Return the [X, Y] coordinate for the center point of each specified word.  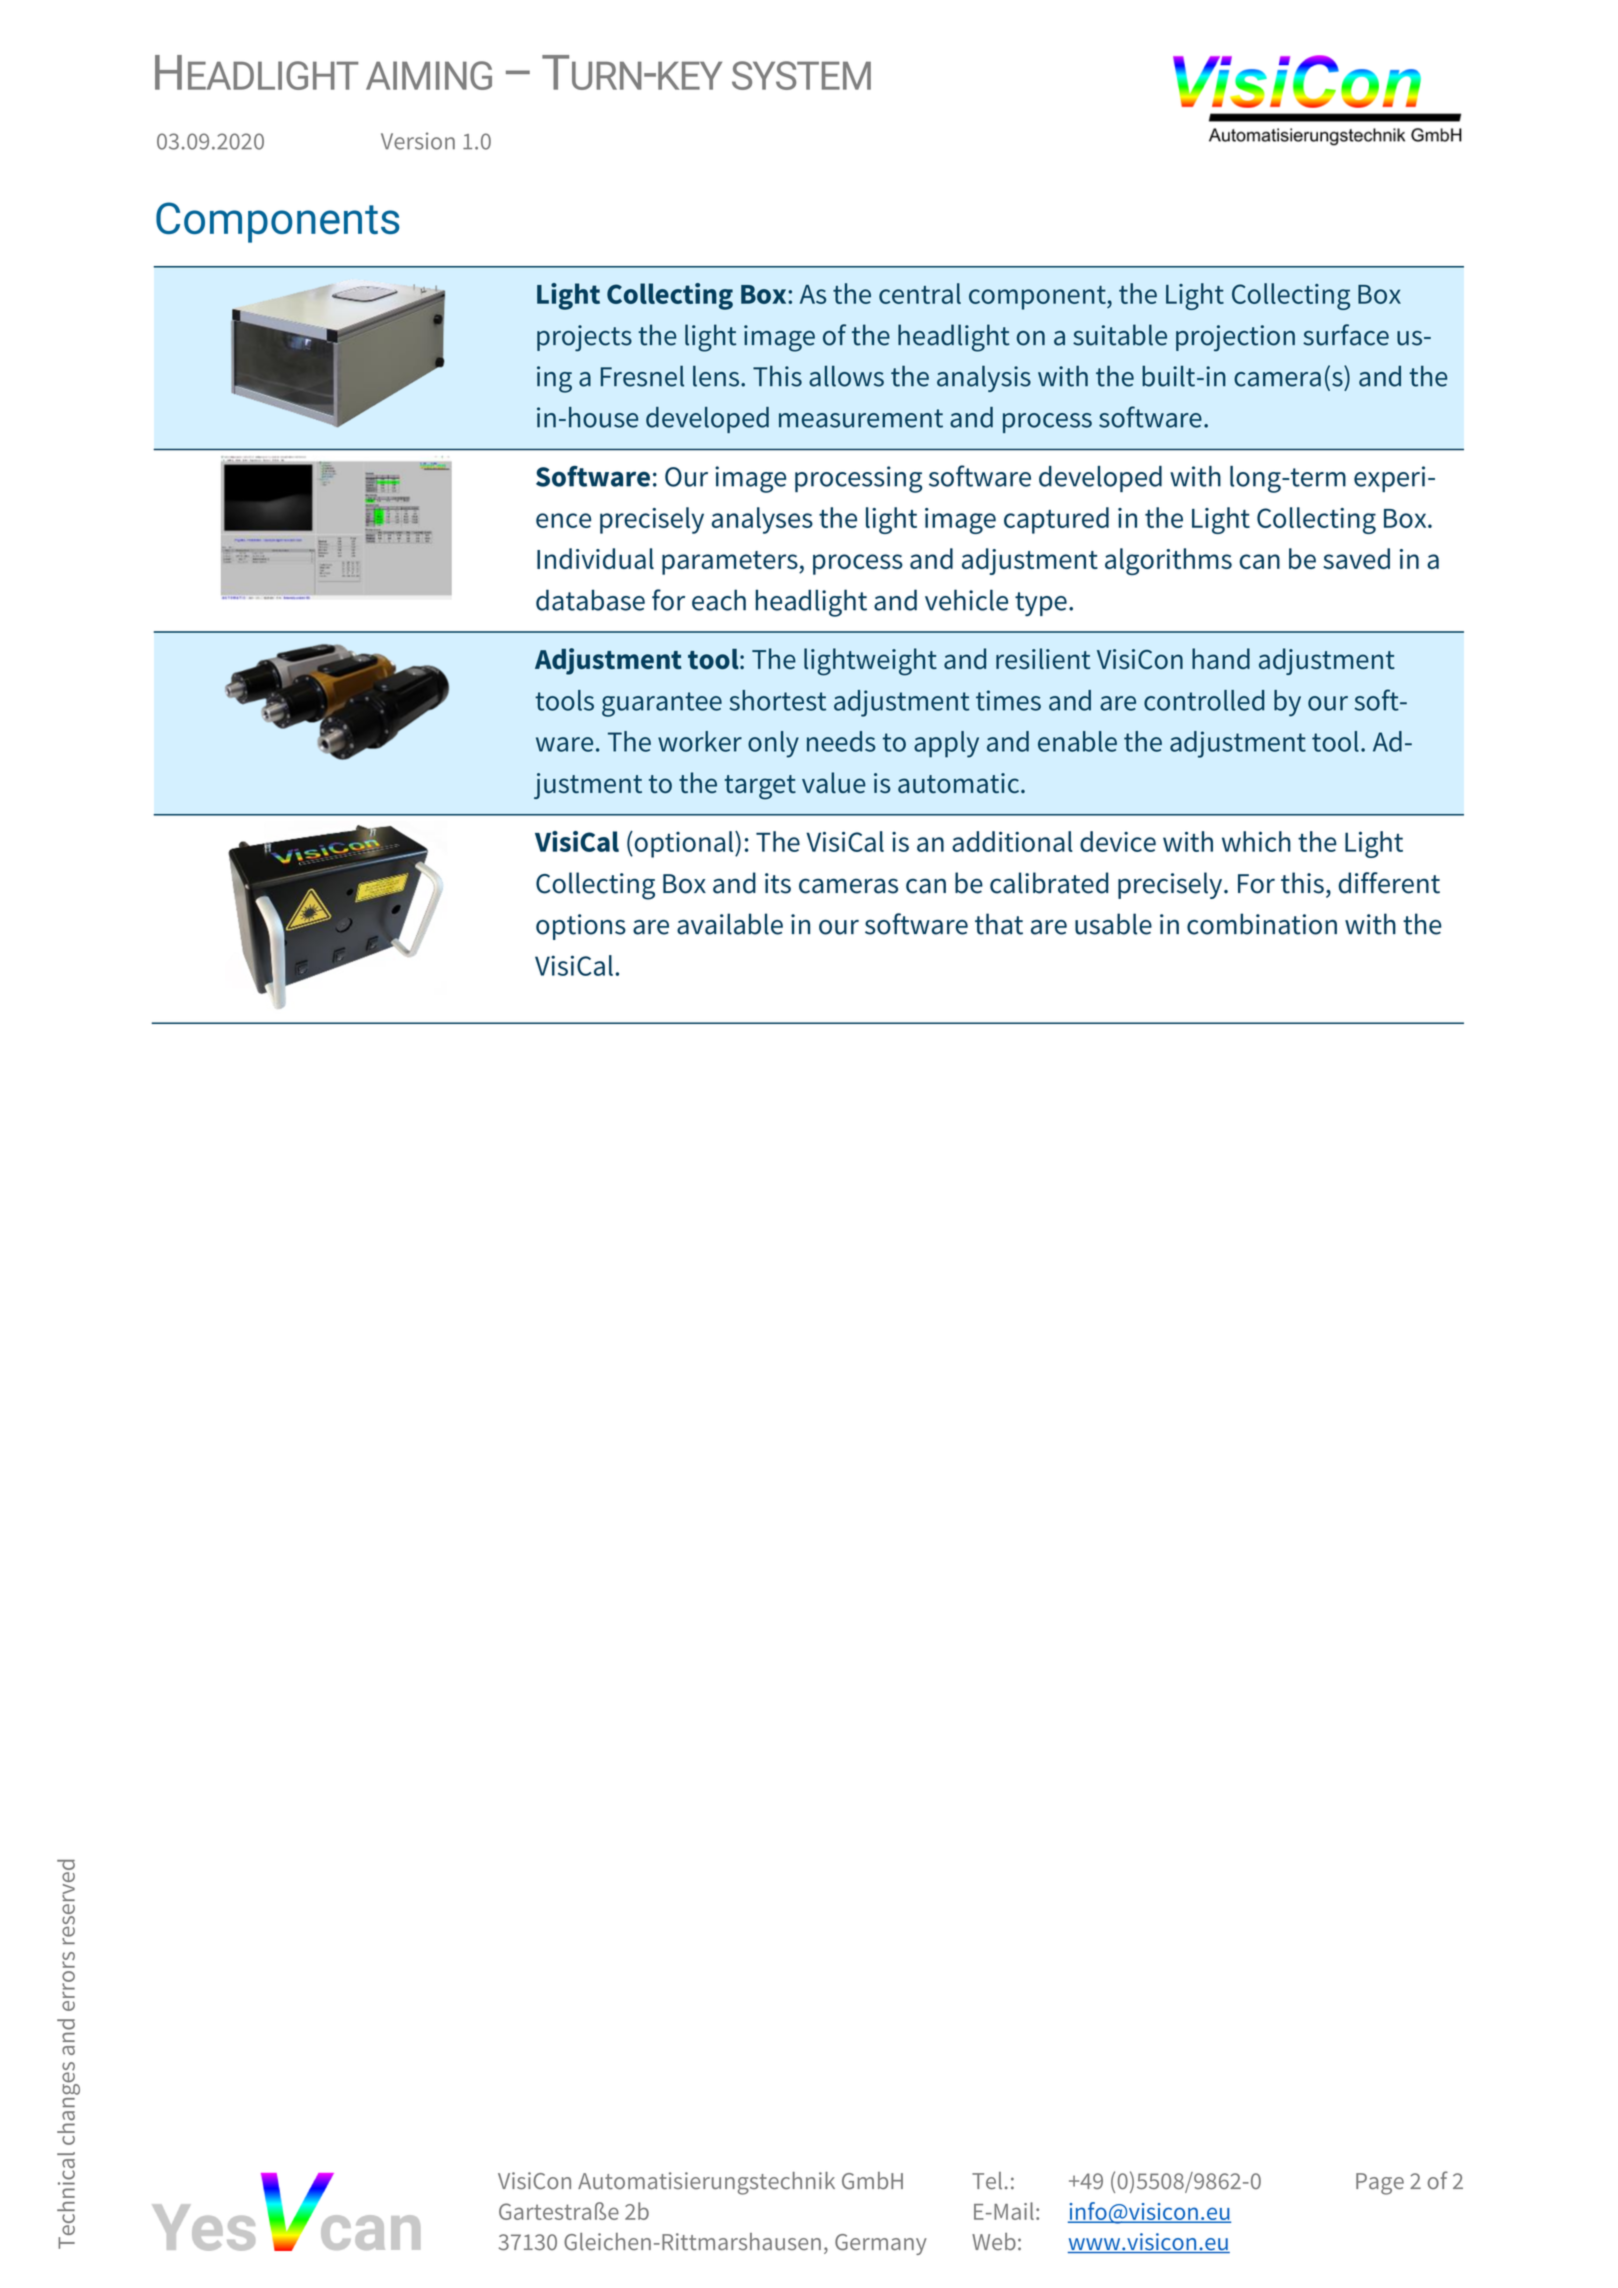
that [999, 924]
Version [418, 141]
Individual [595, 558]
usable [1113, 924]
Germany [881, 2244]
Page [1380, 2184]
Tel [987, 2181]
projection [1235, 338]
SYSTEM [801, 75]
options [581, 927]
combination [1262, 924]
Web [994, 2242]
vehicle [966, 600]
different [1389, 883]
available [730, 924]
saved [1356, 558]
